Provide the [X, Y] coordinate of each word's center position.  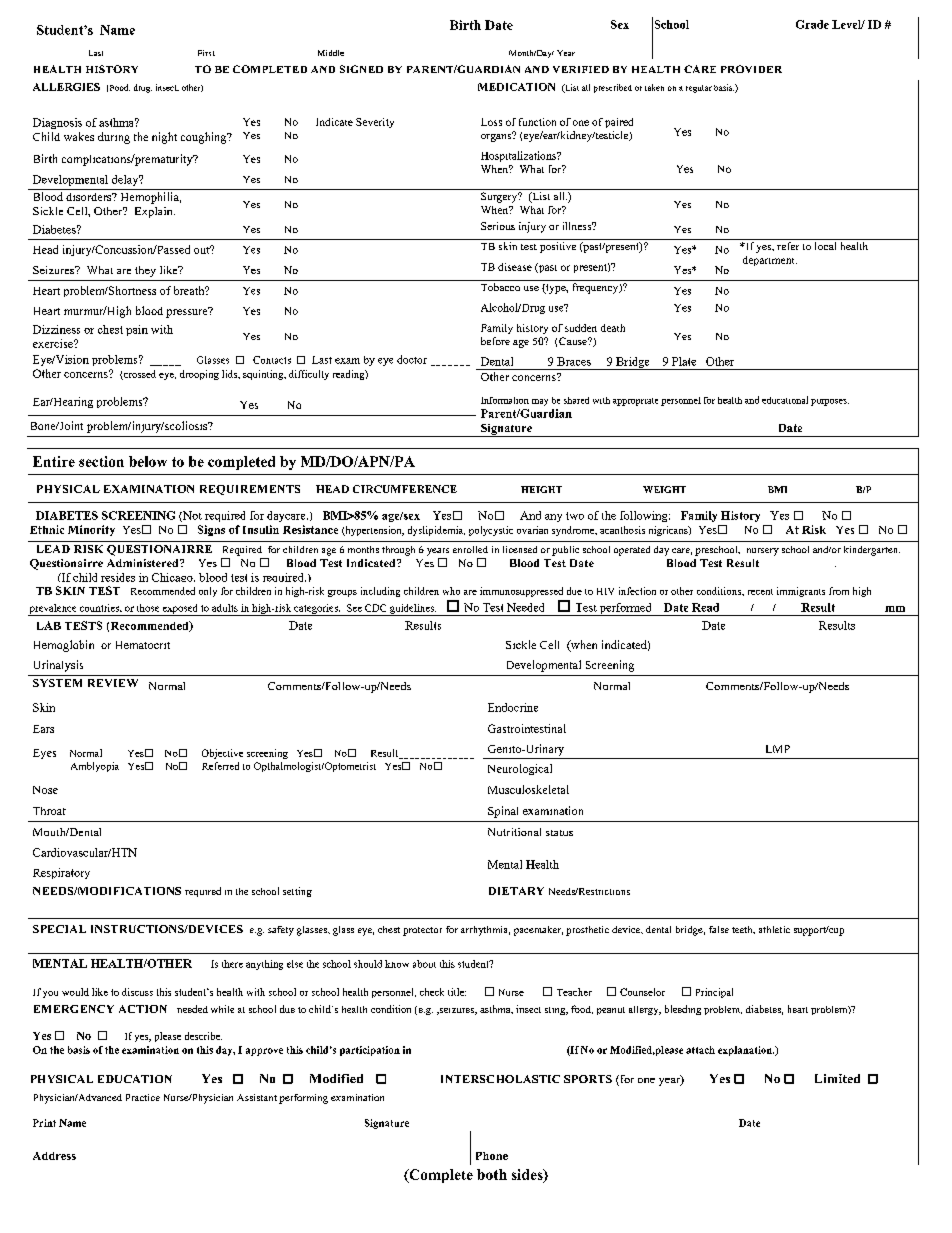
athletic [774, 929]
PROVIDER [751, 69]
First [206, 53]
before [495, 341]
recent [760, 592]
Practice [143, 1097]
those [148, 608]
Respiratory [61, 873]
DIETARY [516, 891]
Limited [837, 1078]
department [770, 261]
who [451, 591]
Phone [492, 1156]
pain [137, 330]
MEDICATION [516, 87]
